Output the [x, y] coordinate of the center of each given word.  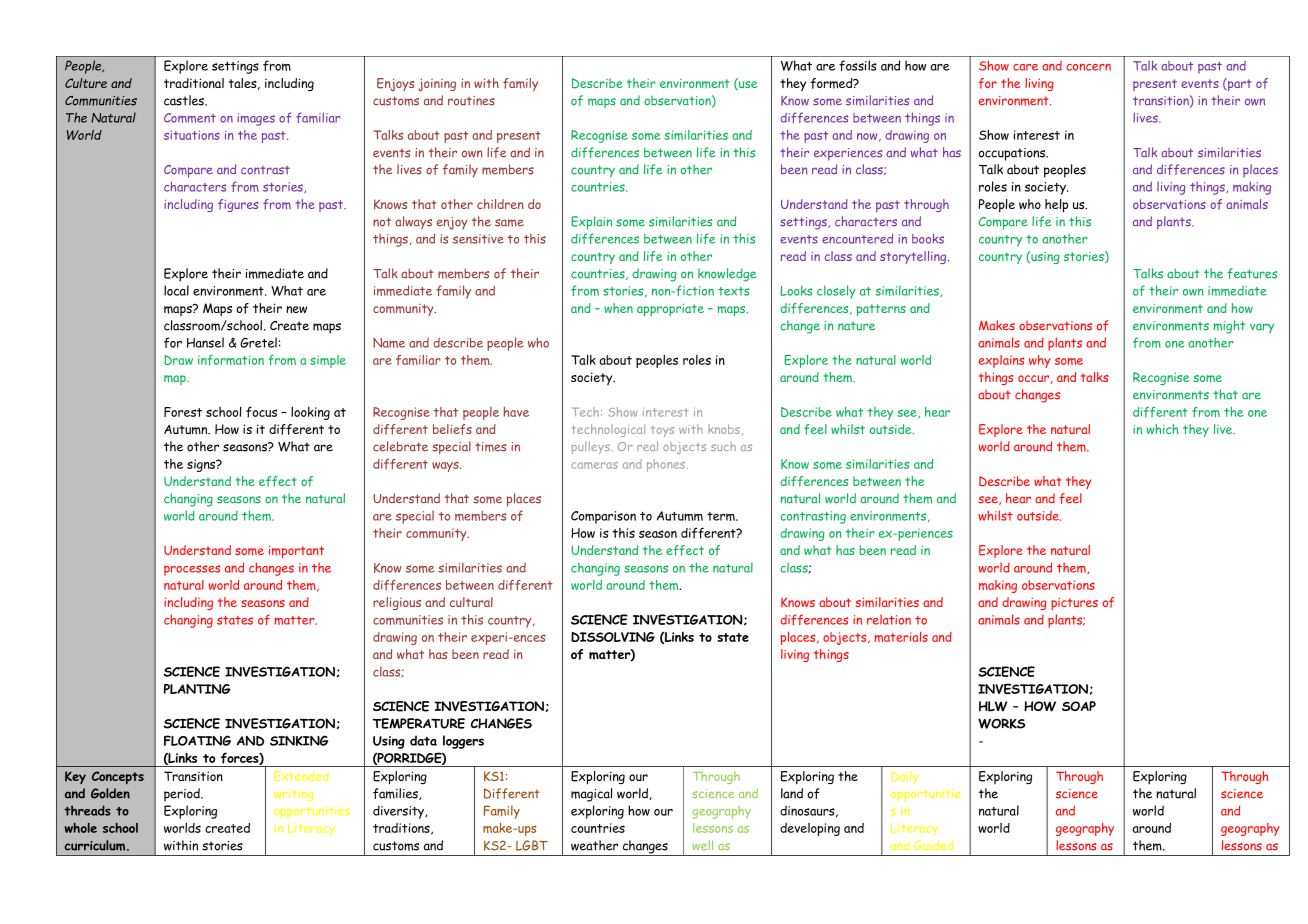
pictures [1074, 604]
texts [733, 291]
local [176, 290]
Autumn [187, 430]
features [1252, 273]
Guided [934, 845]
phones [667, 465]
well [702, 845]
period [183, 795]
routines [471, 101]
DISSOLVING [613, 637]
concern [1088, 67]
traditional [194, 83]
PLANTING [197, 689]
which [1162, 429]
